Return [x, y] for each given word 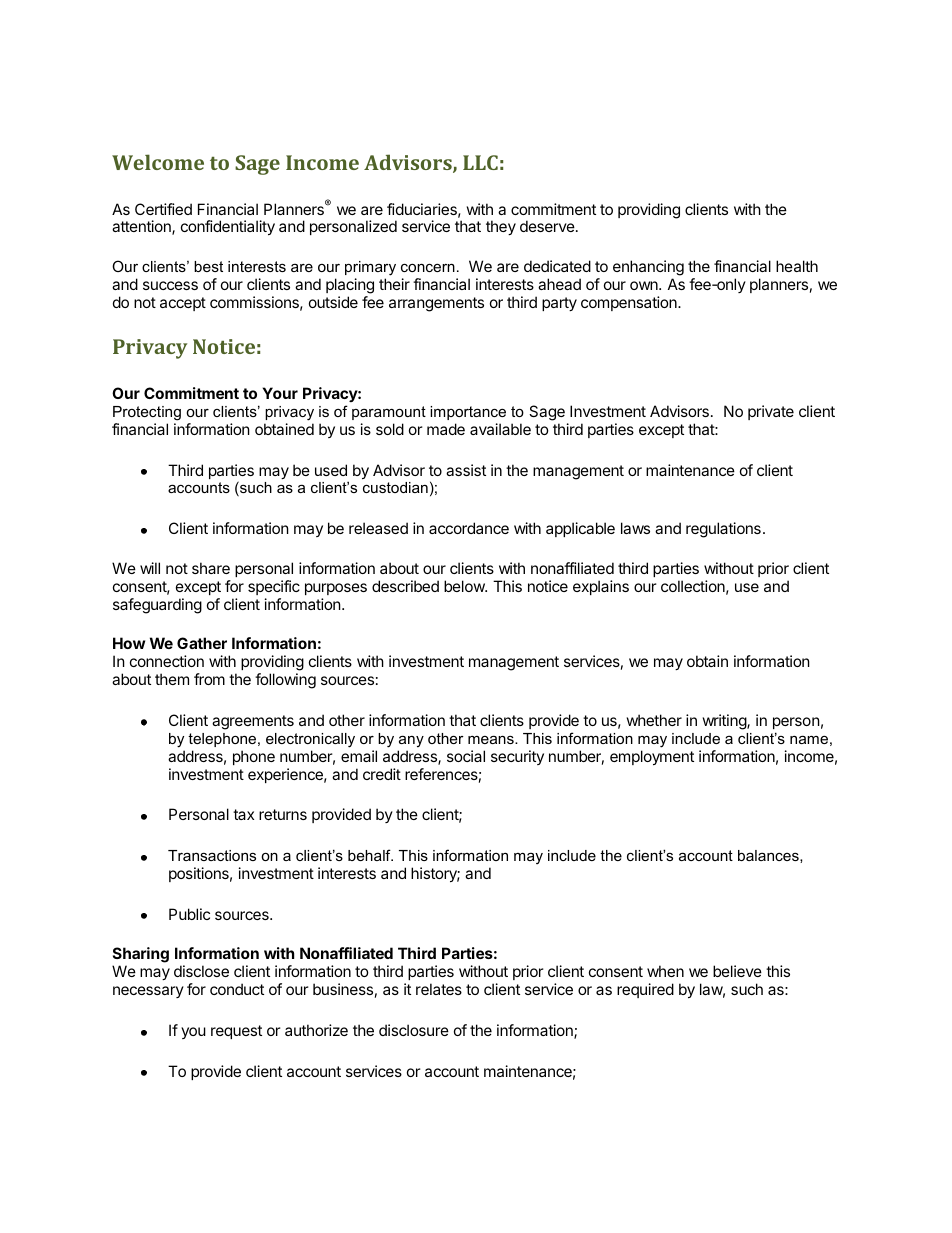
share [211, 568]
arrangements [436, 304]
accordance [469, 528]
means [492, 739]
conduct [237, 989]
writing [725, 722]
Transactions [212, 855]
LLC [480, 162]
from [209, 679]
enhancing [648, 268]
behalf [370, 855]
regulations [723, 530]
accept [183, 304]
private [771, 412]
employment [652, 757]
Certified [163, 209]
